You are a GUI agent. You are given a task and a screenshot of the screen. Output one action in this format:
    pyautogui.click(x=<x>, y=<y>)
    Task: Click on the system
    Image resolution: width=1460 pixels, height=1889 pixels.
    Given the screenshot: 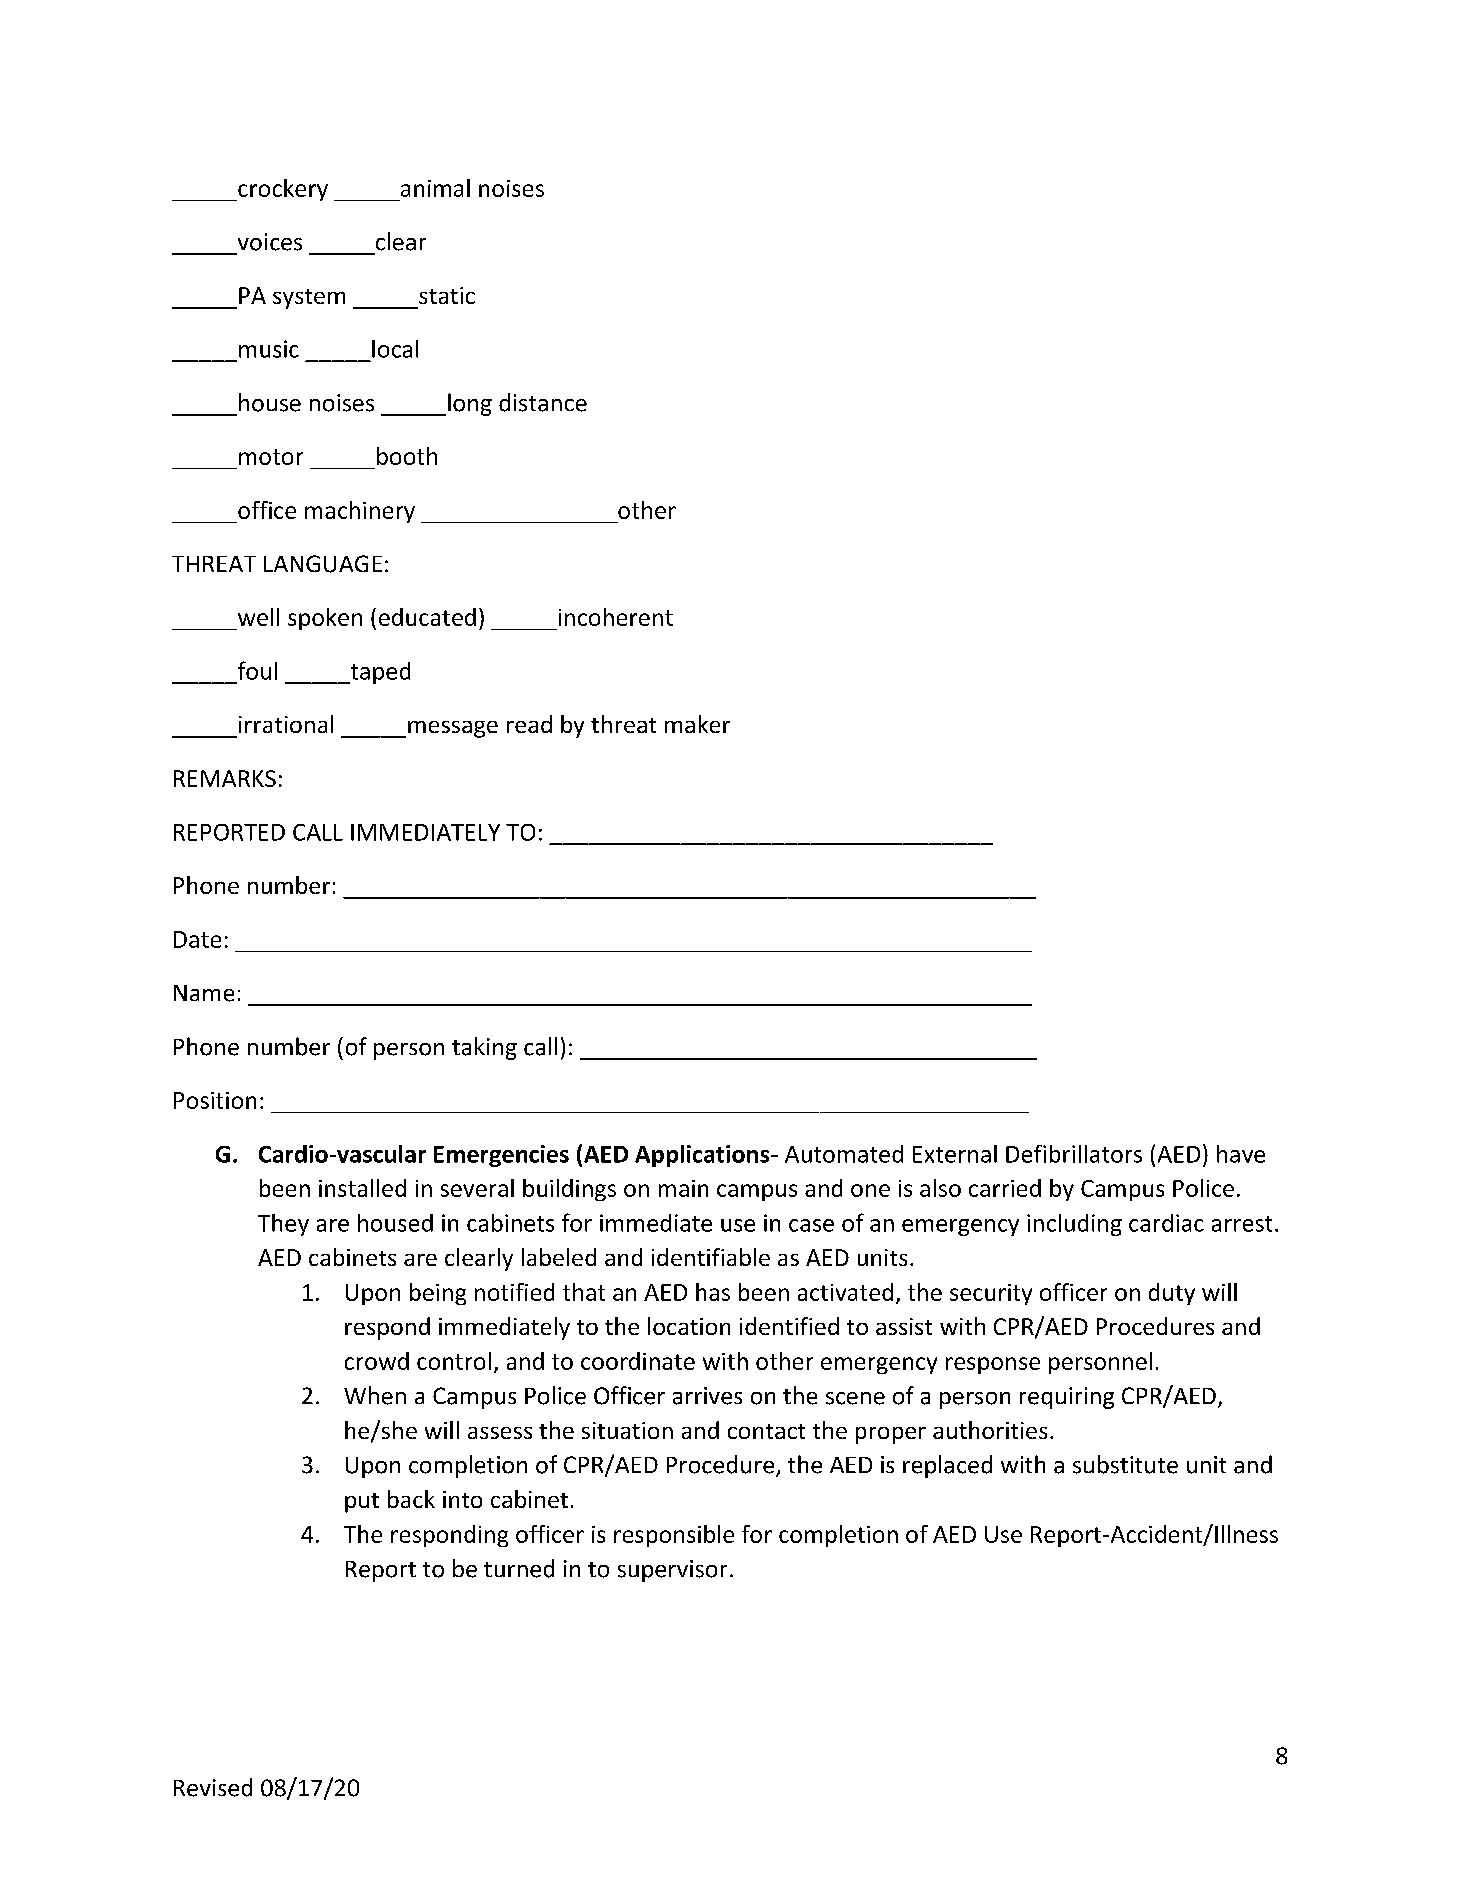 What is the action you would take?
    pyautogui.click(x=309, y=299)
